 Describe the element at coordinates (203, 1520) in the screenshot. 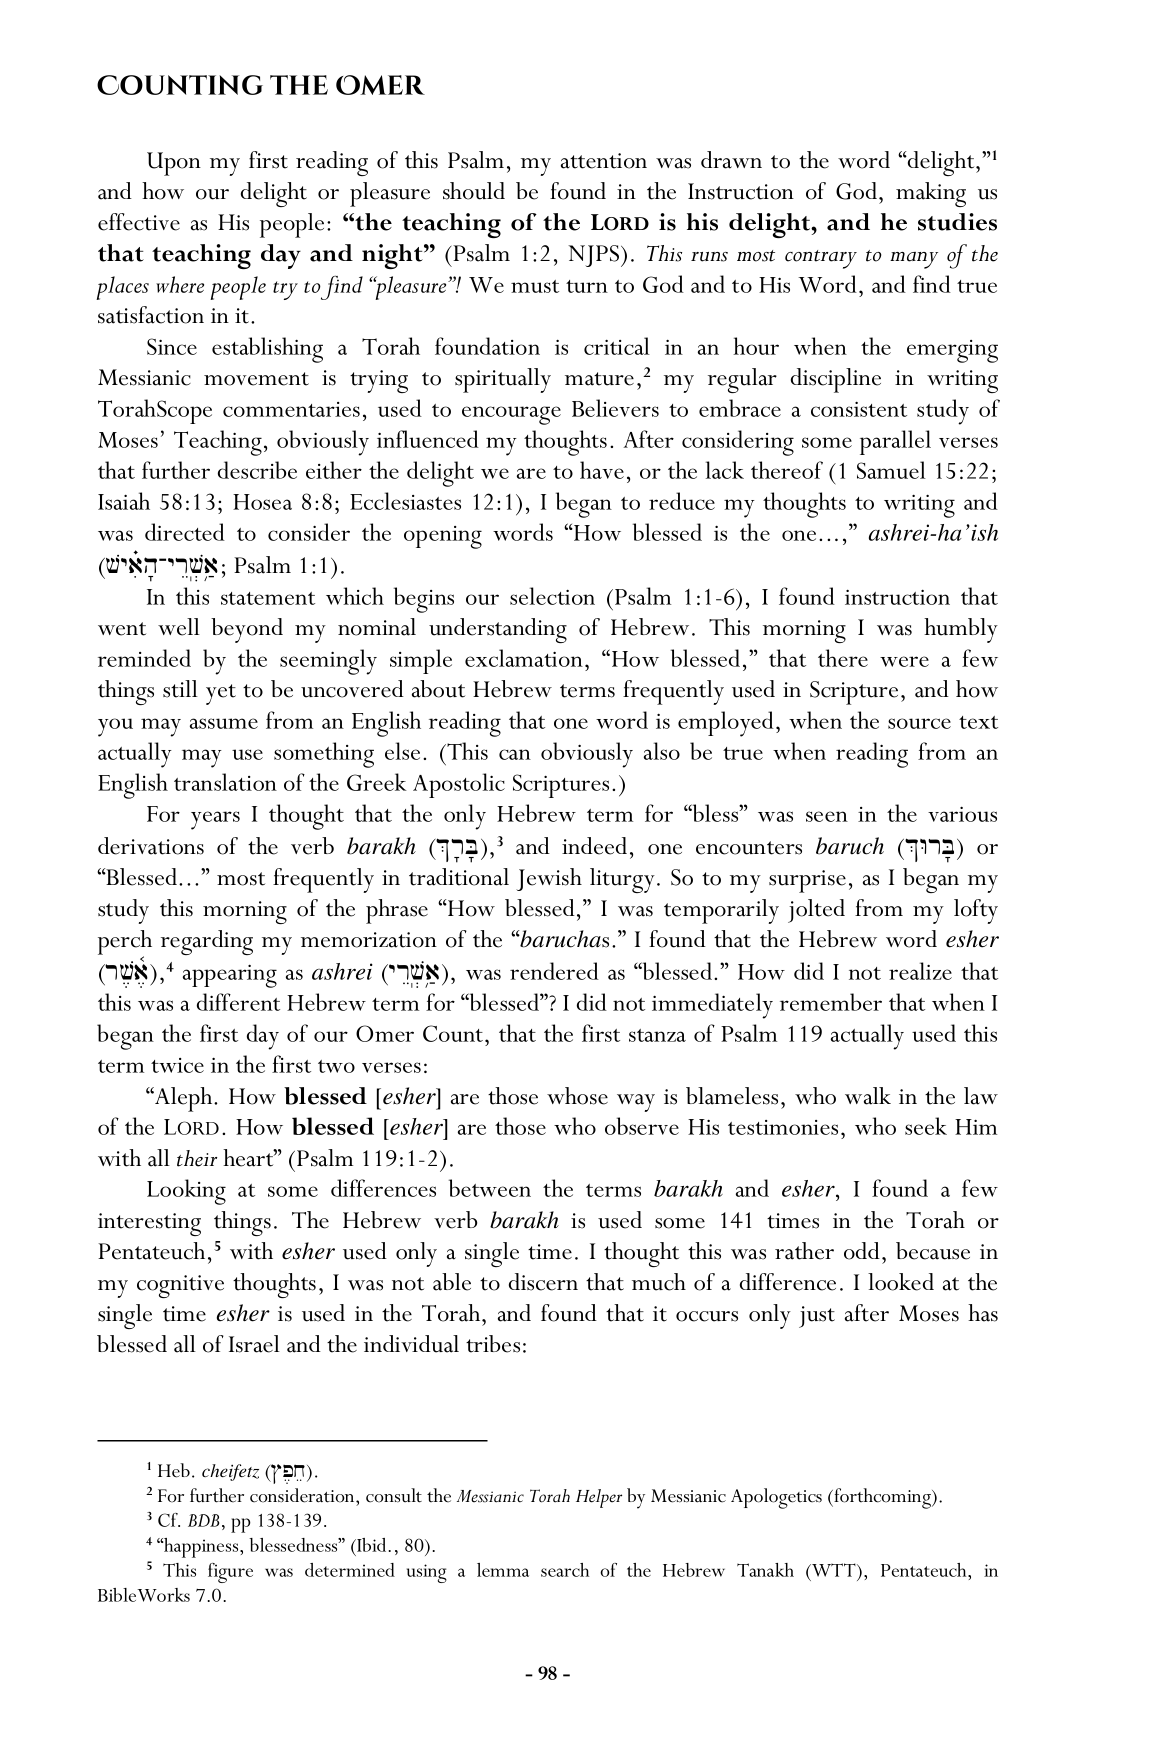

I see `BDB` at that location.
